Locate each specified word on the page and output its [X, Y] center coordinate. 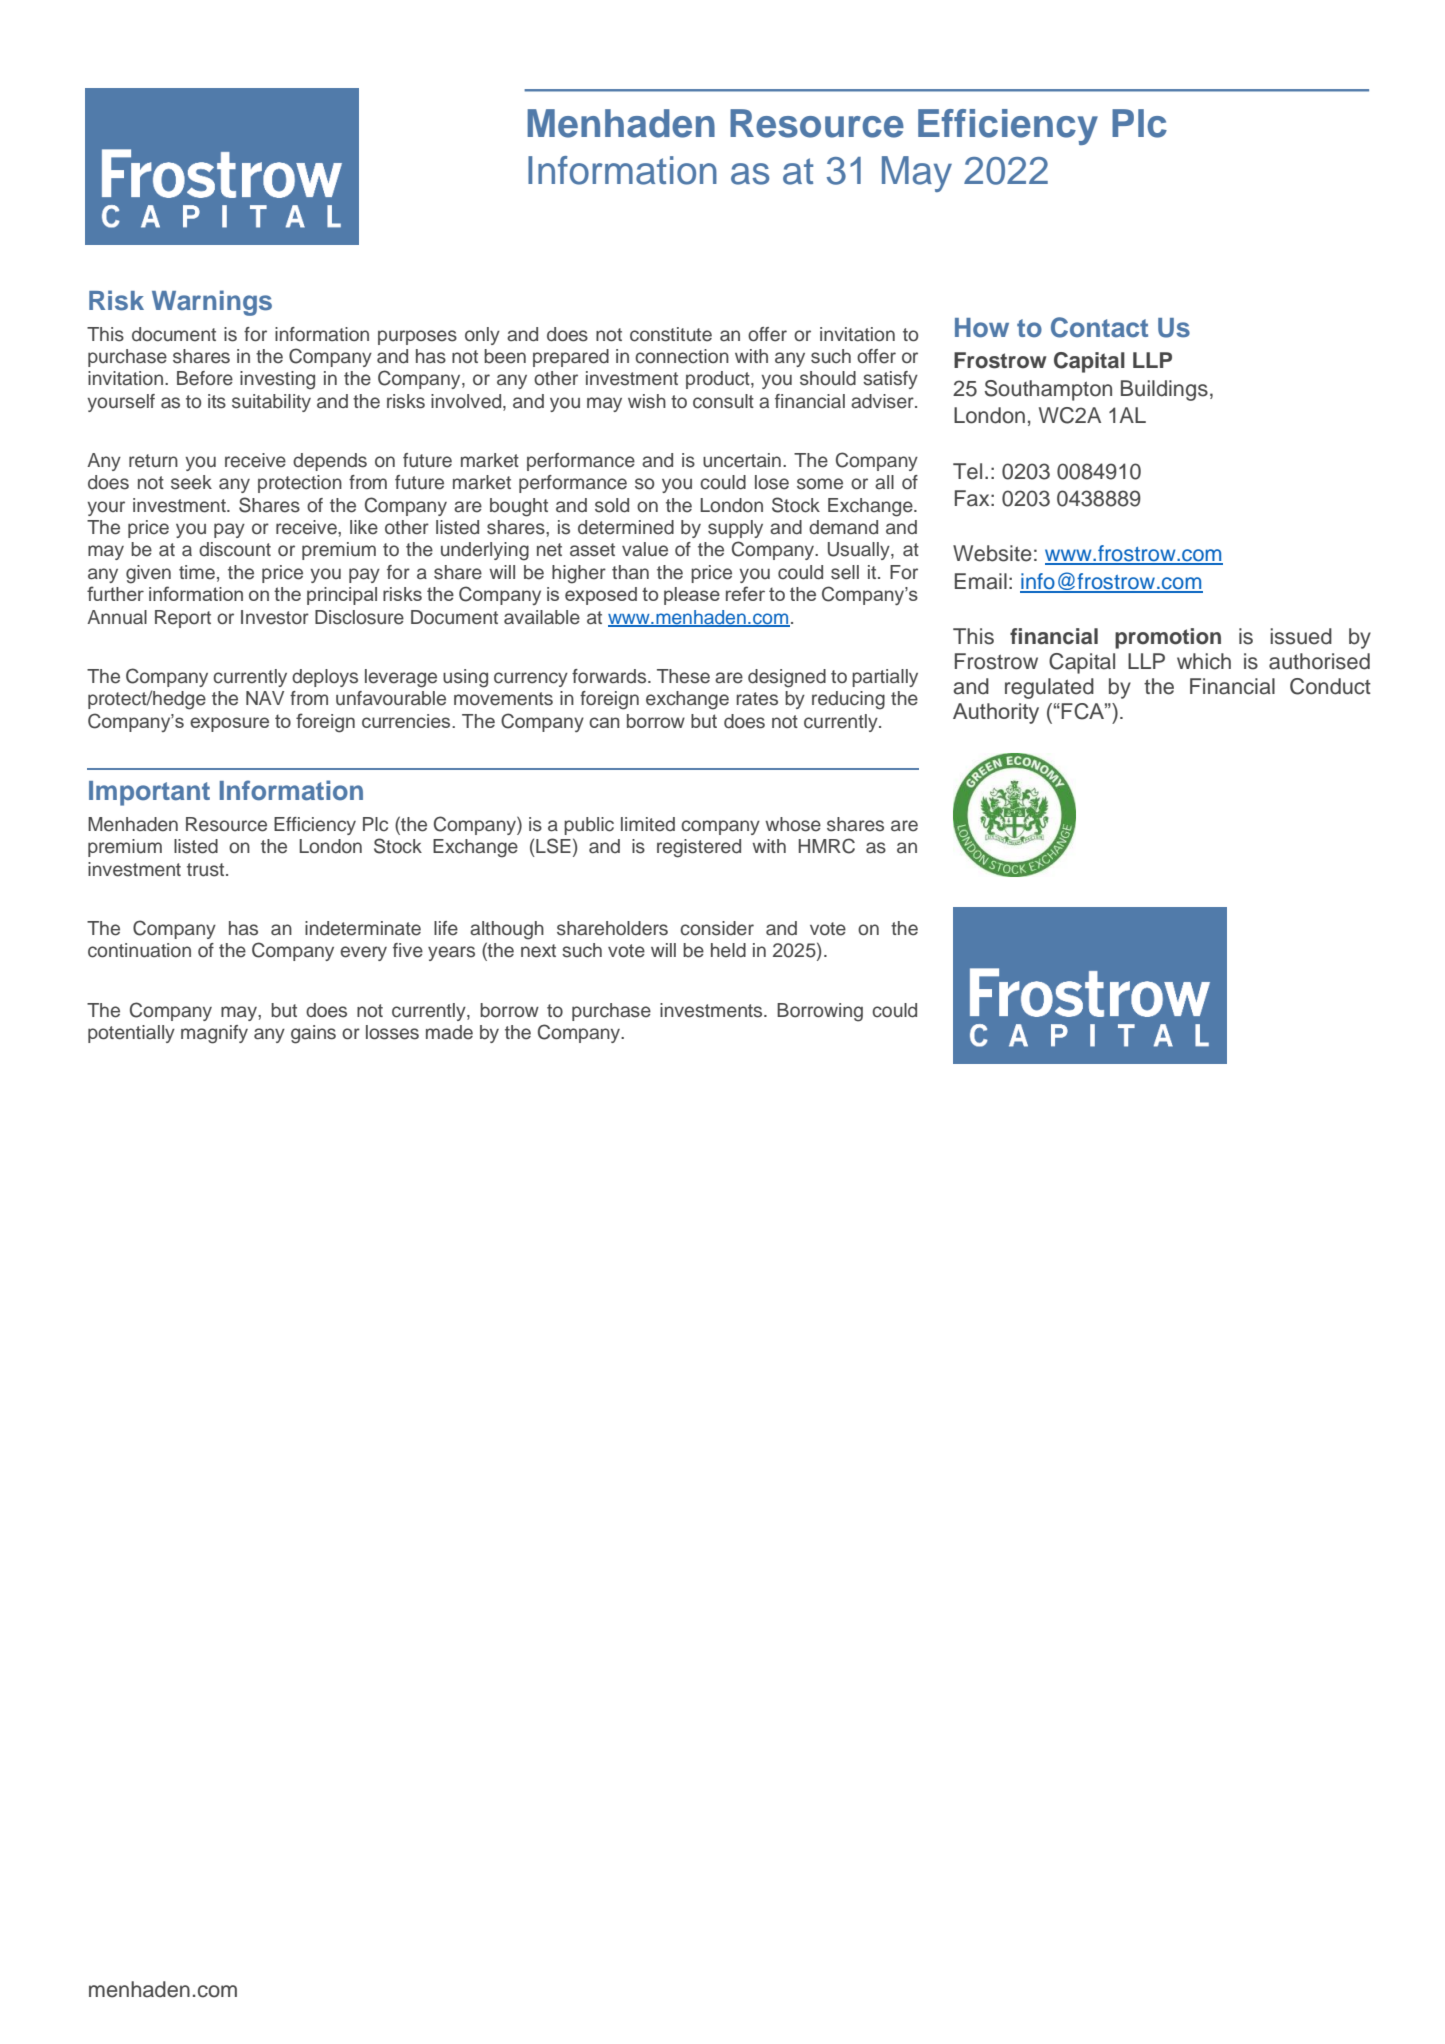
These [683, 676]
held [728, 950]
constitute [671, 334]
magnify [214, 1034]
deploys [325, 678]
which [1204, 661]
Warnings [212, 303]
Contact [1099, 327]
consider [717, 928]
